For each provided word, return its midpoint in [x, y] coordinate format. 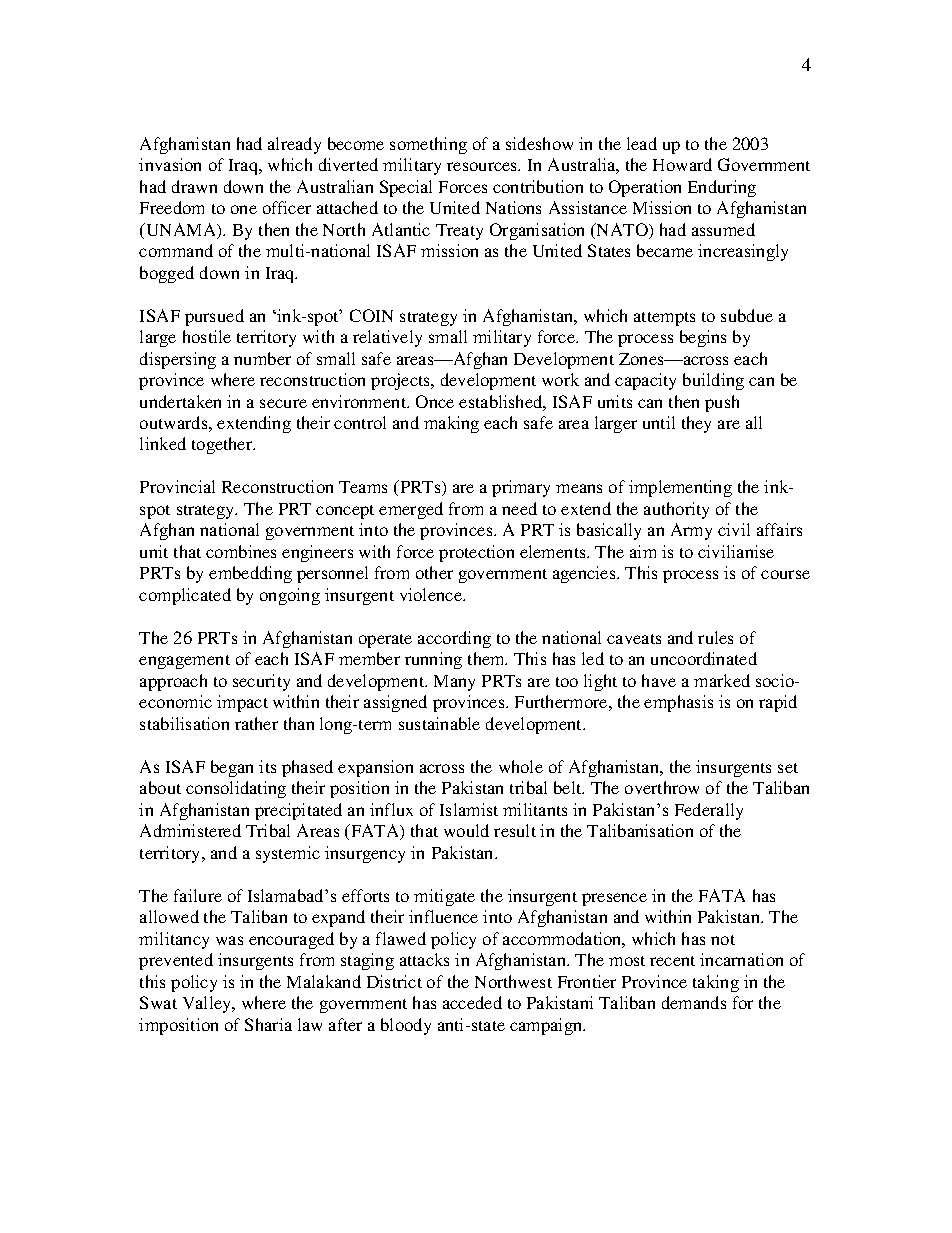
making [451, 424]
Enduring [722, 188]
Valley [208, 1004]
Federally [709, 811]
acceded [472, 1002]
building [713, 381]
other [434, 572]
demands [694, 1002]
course [785, 574]
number [262, 358]
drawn [194, 186]
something [428, 145]
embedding [250, 574]
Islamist [469, 809]
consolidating [236, 789]
